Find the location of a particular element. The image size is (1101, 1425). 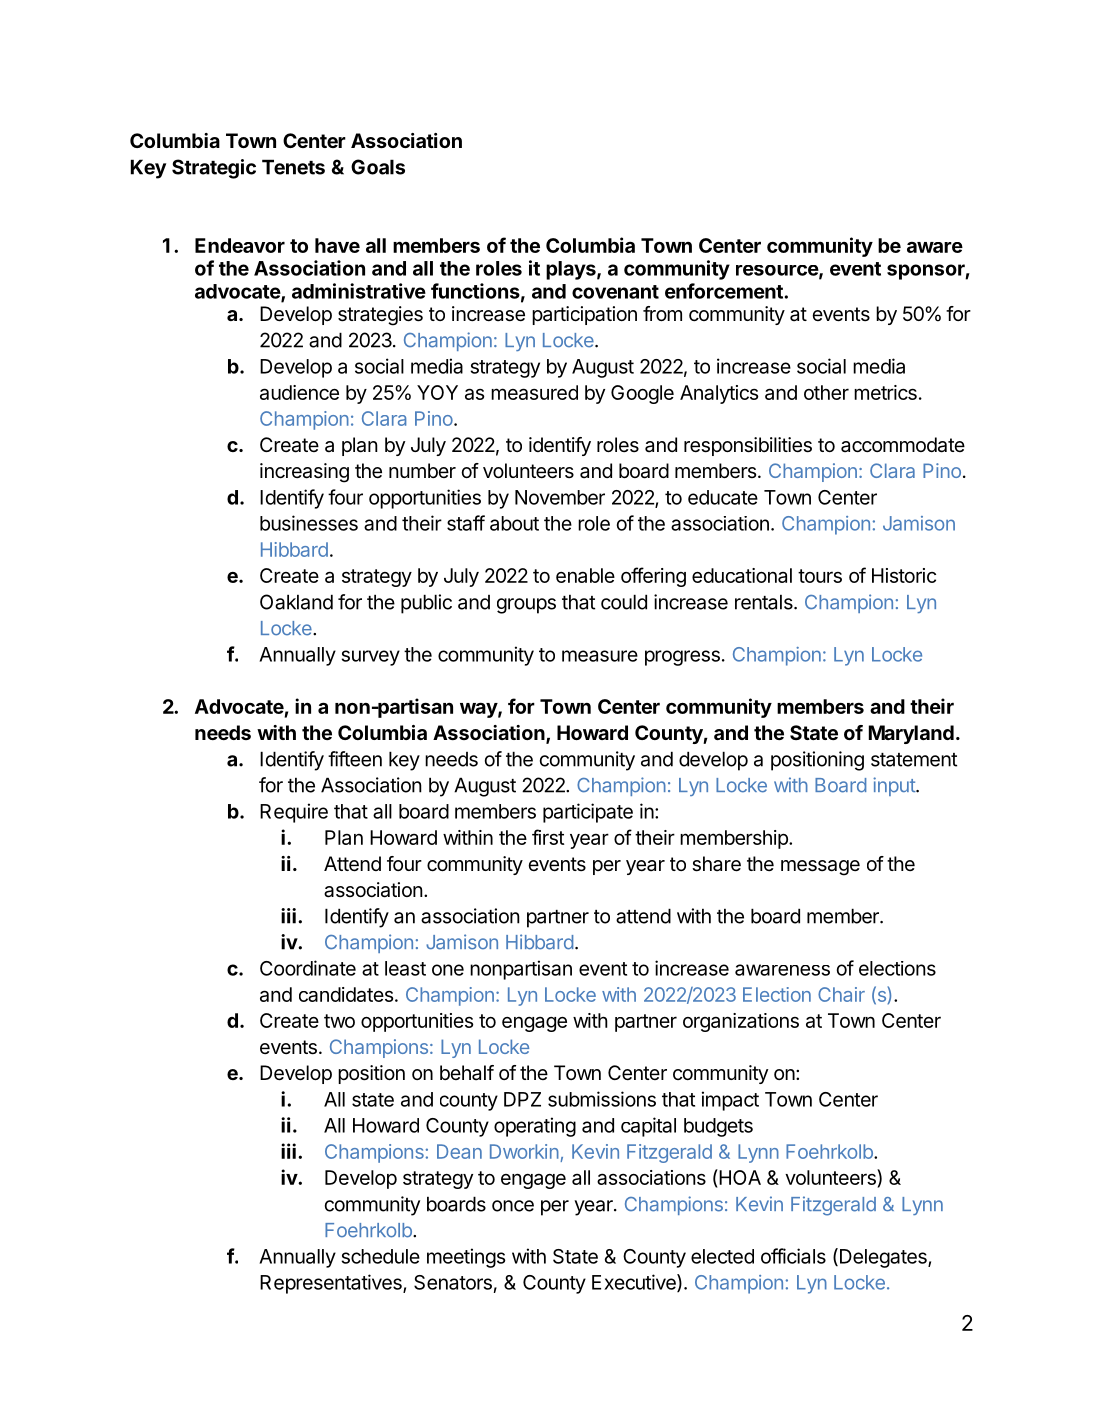

enforcement is located at coordinates (724, 291).
